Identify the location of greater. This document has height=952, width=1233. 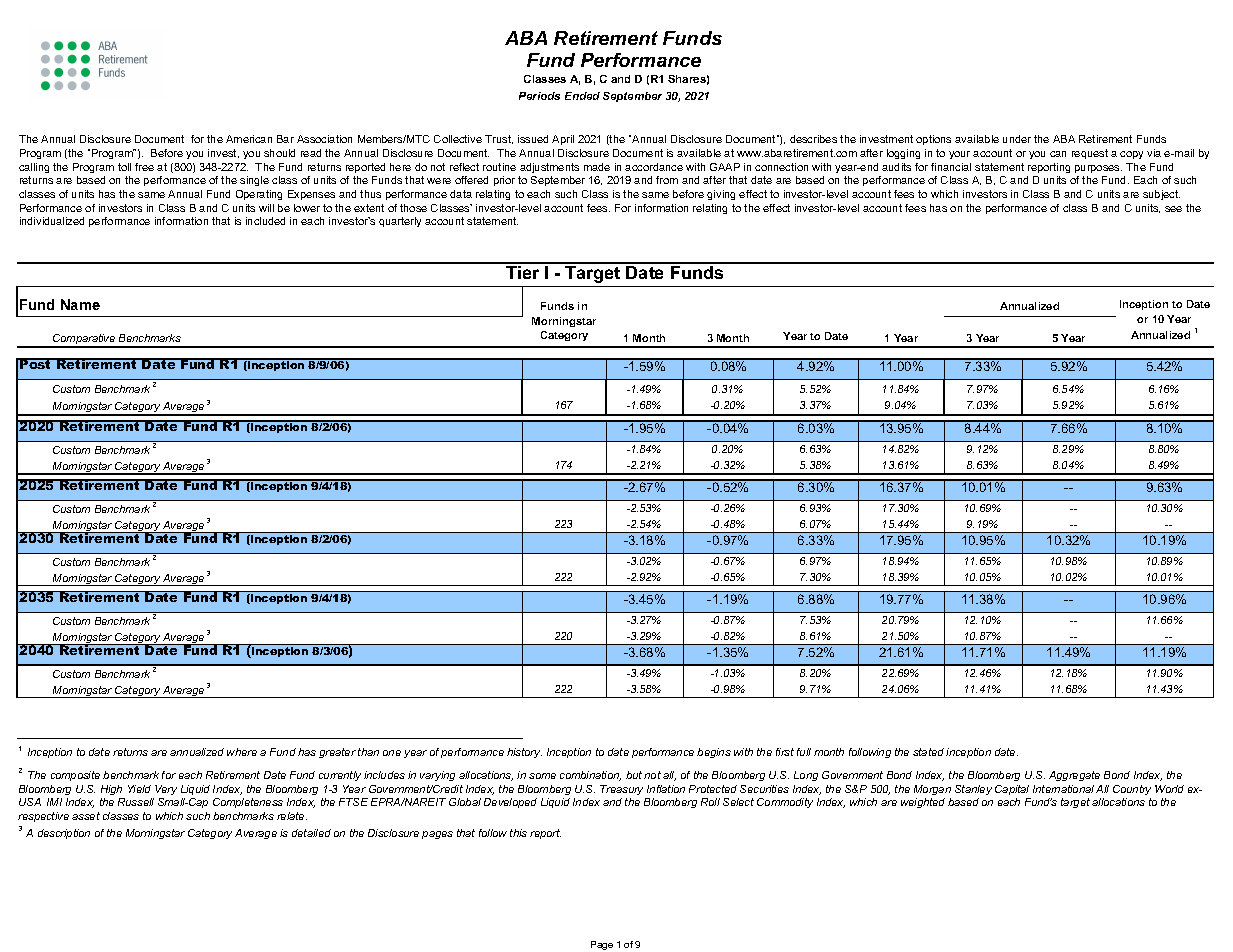
(337, 753).
